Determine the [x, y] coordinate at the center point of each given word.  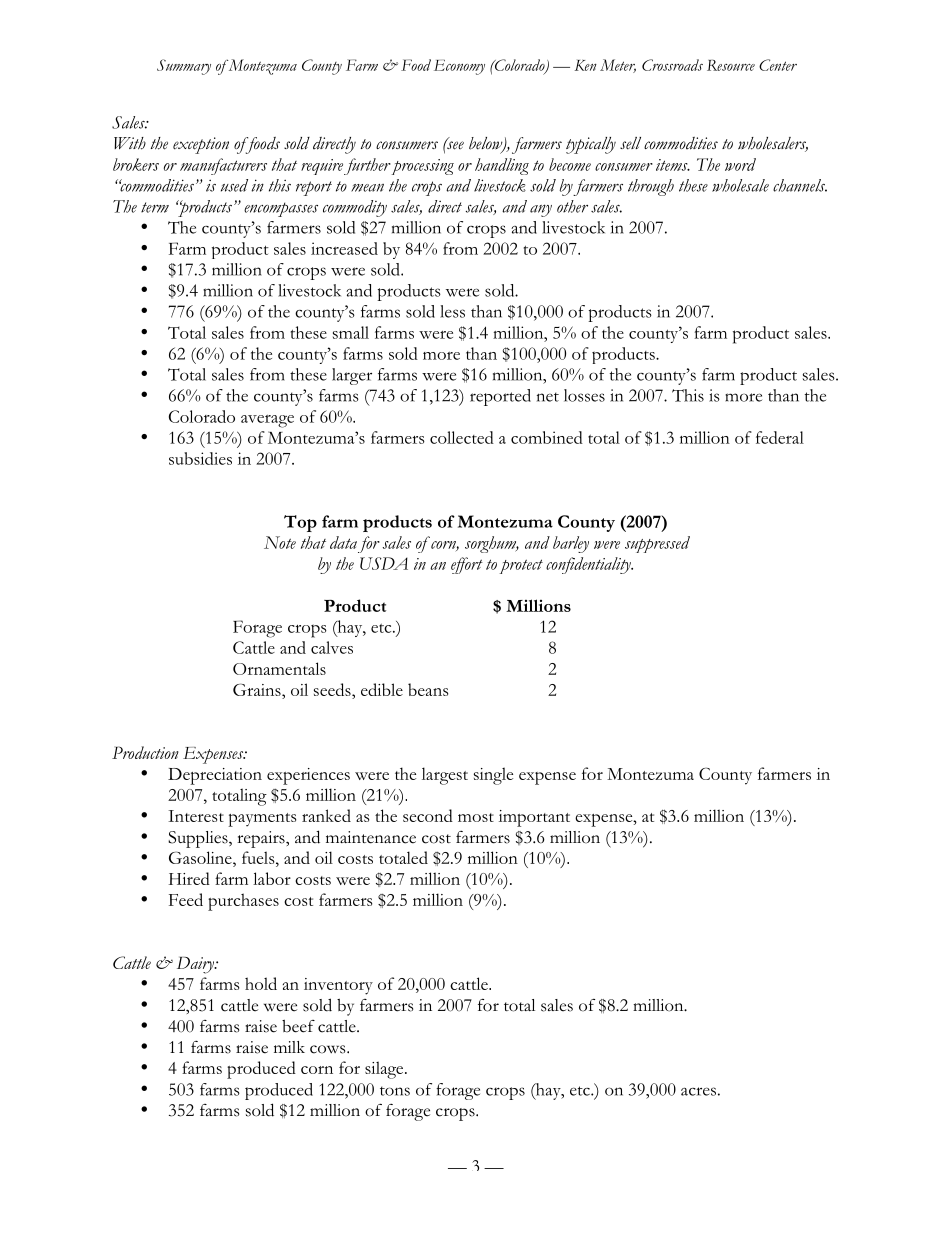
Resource [731, 65]
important [534, 818]
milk [289, 1047]
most [476, 817]
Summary [184, 67]
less [452, 311]
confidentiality [589, 565]
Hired [189, 878]
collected [462, 437]
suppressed [657, 544]
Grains [258, 689]
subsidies [200, 458]
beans [428, 689]
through [651, 187]
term [155, 207]
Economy [459, 67]
